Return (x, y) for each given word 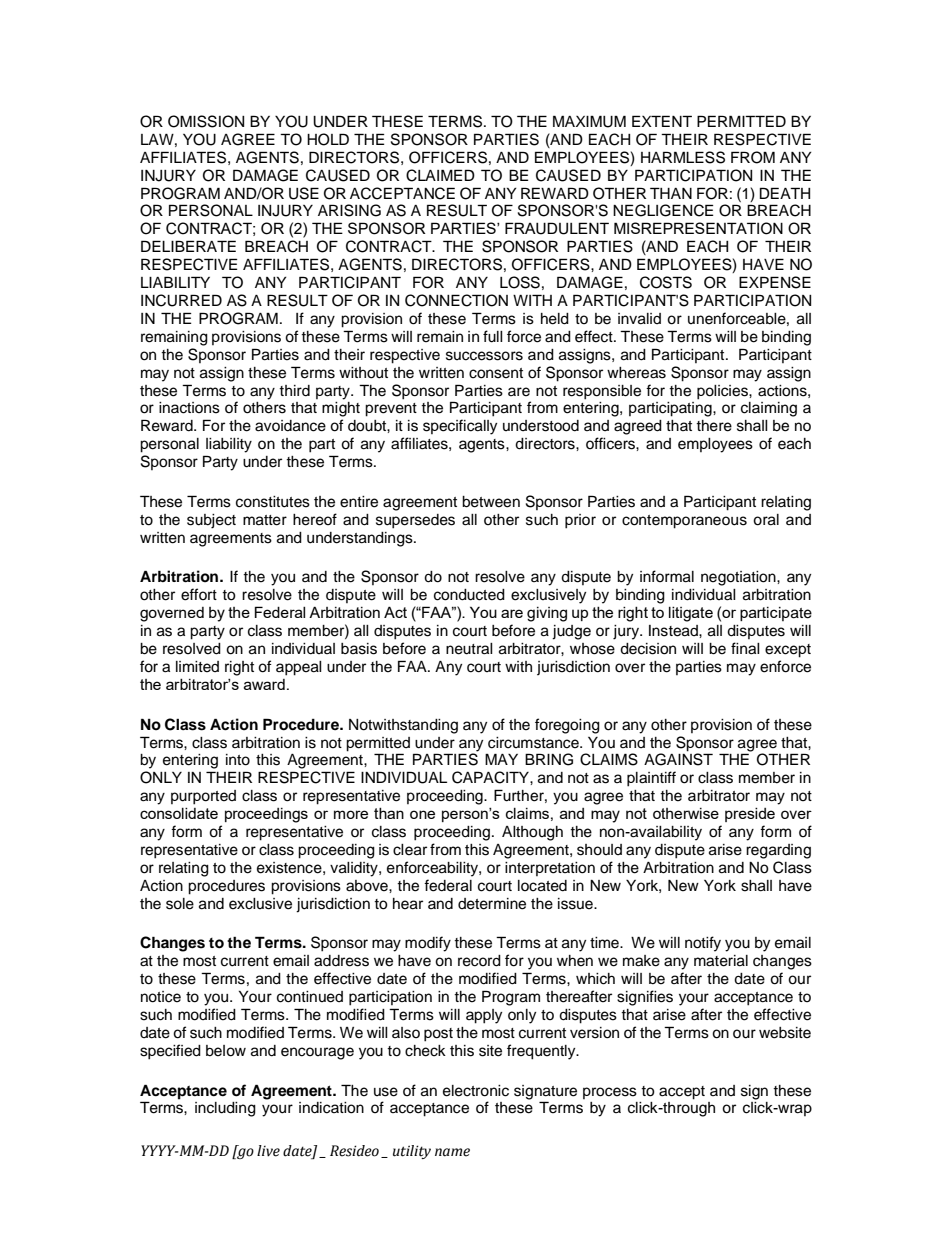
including (225, 1109)
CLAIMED (440, 175)
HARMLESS (683, 157)
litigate (691, 614)
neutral (469, 649)
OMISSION (206, 121)
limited (197, 667)
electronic (476, 1091)
